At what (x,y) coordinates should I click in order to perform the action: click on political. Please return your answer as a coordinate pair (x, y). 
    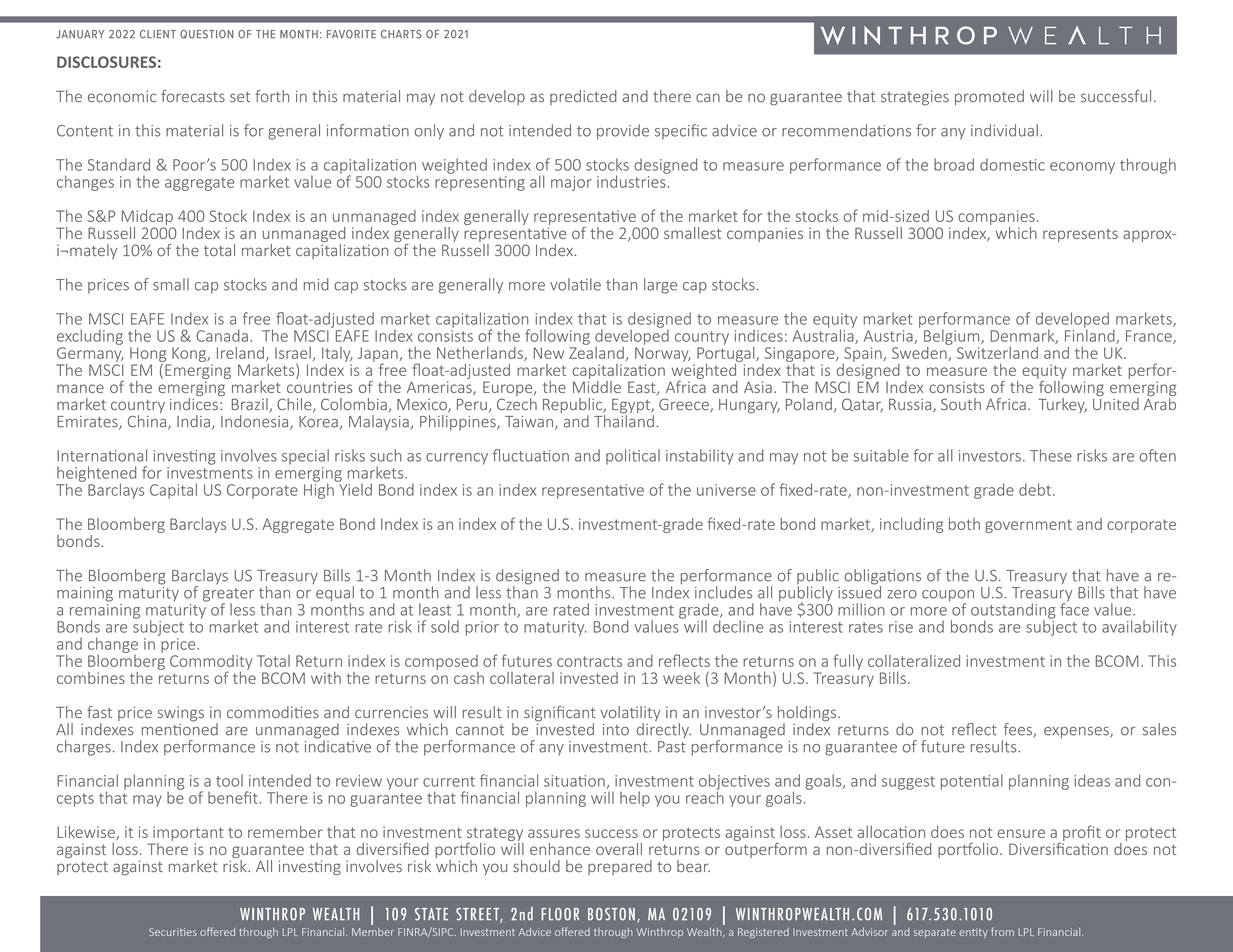
    Looking at the image, I should click on (633, 457).
